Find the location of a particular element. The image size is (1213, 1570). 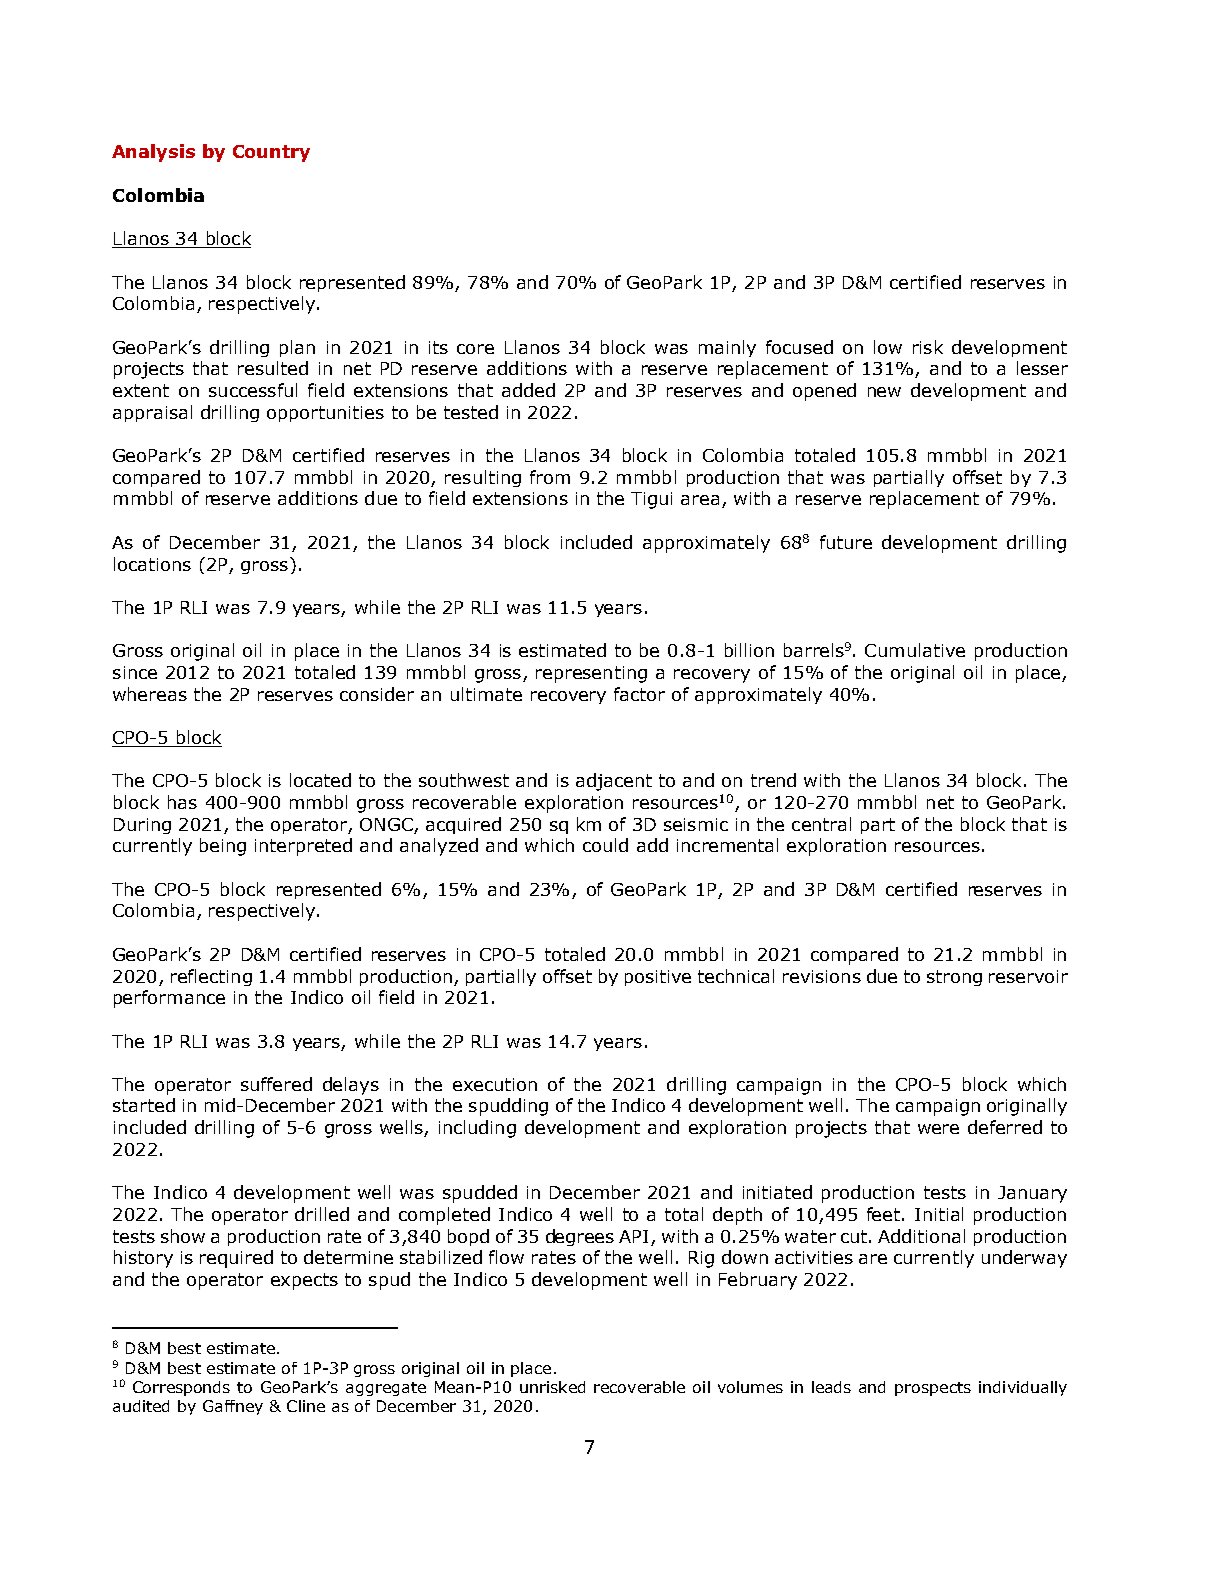

execution is located at coordinates (495, 1084).
